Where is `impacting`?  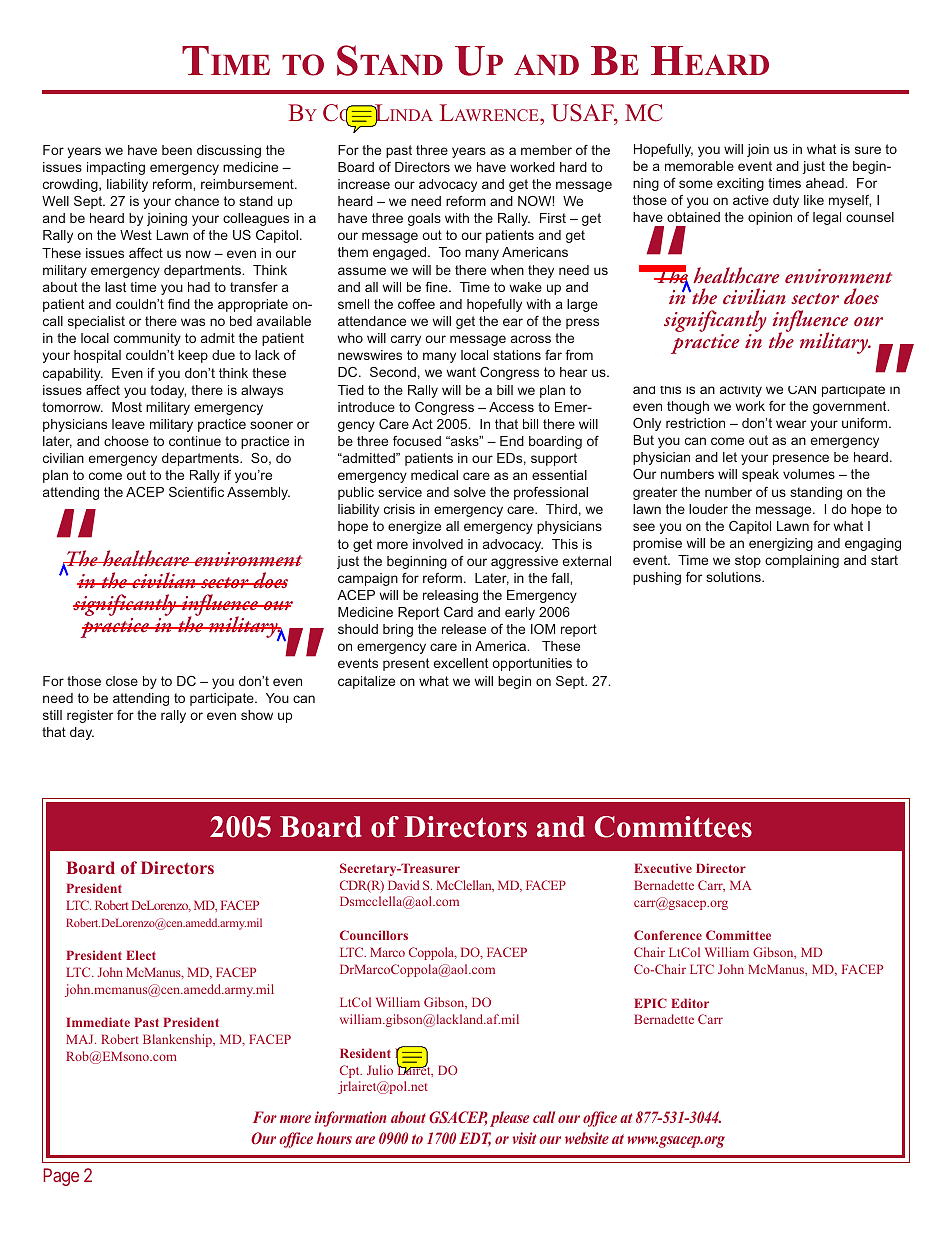
impacting is located at coordinates (116, 168).
